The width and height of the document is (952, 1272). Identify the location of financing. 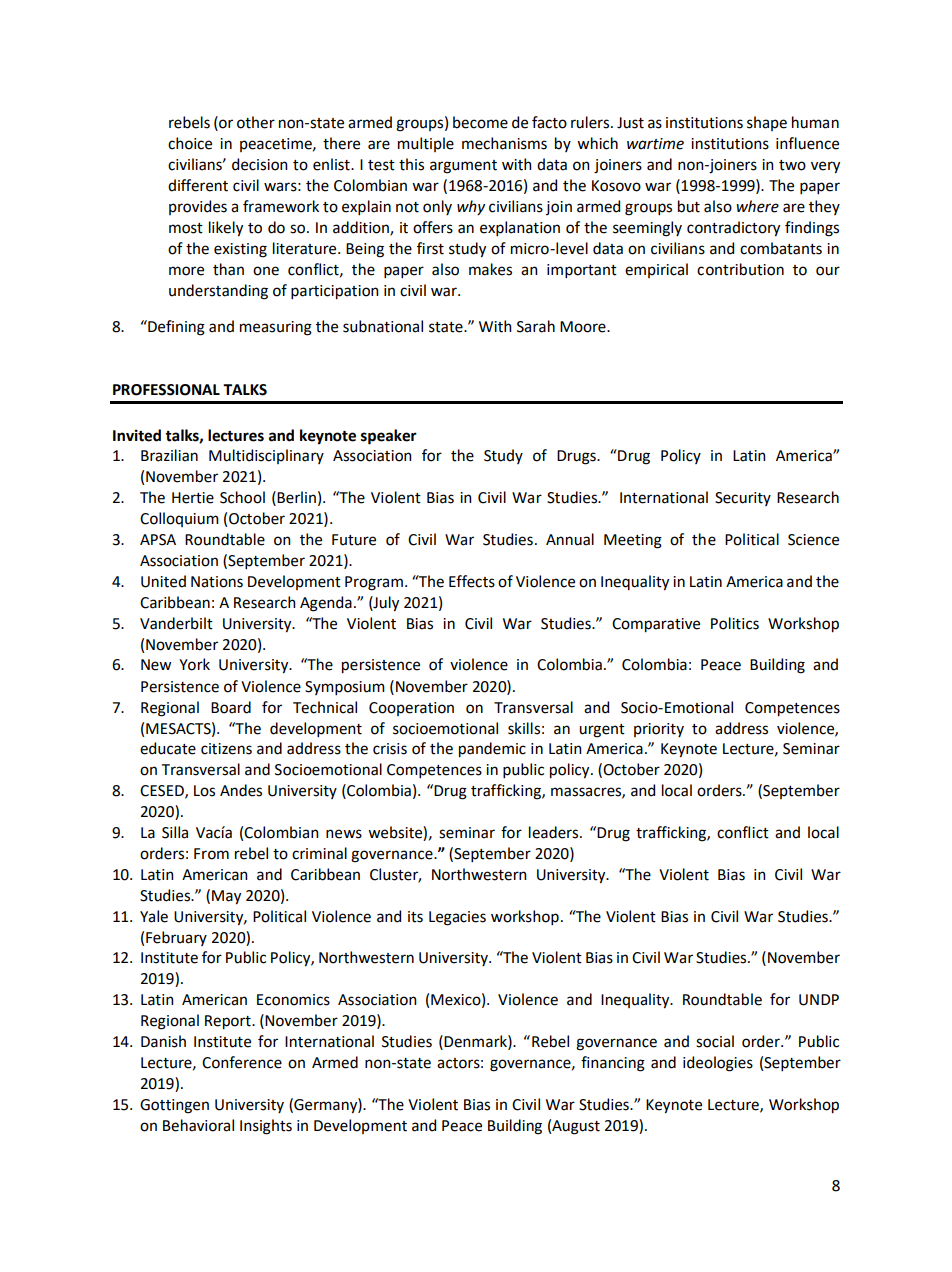
(613, 1064).
